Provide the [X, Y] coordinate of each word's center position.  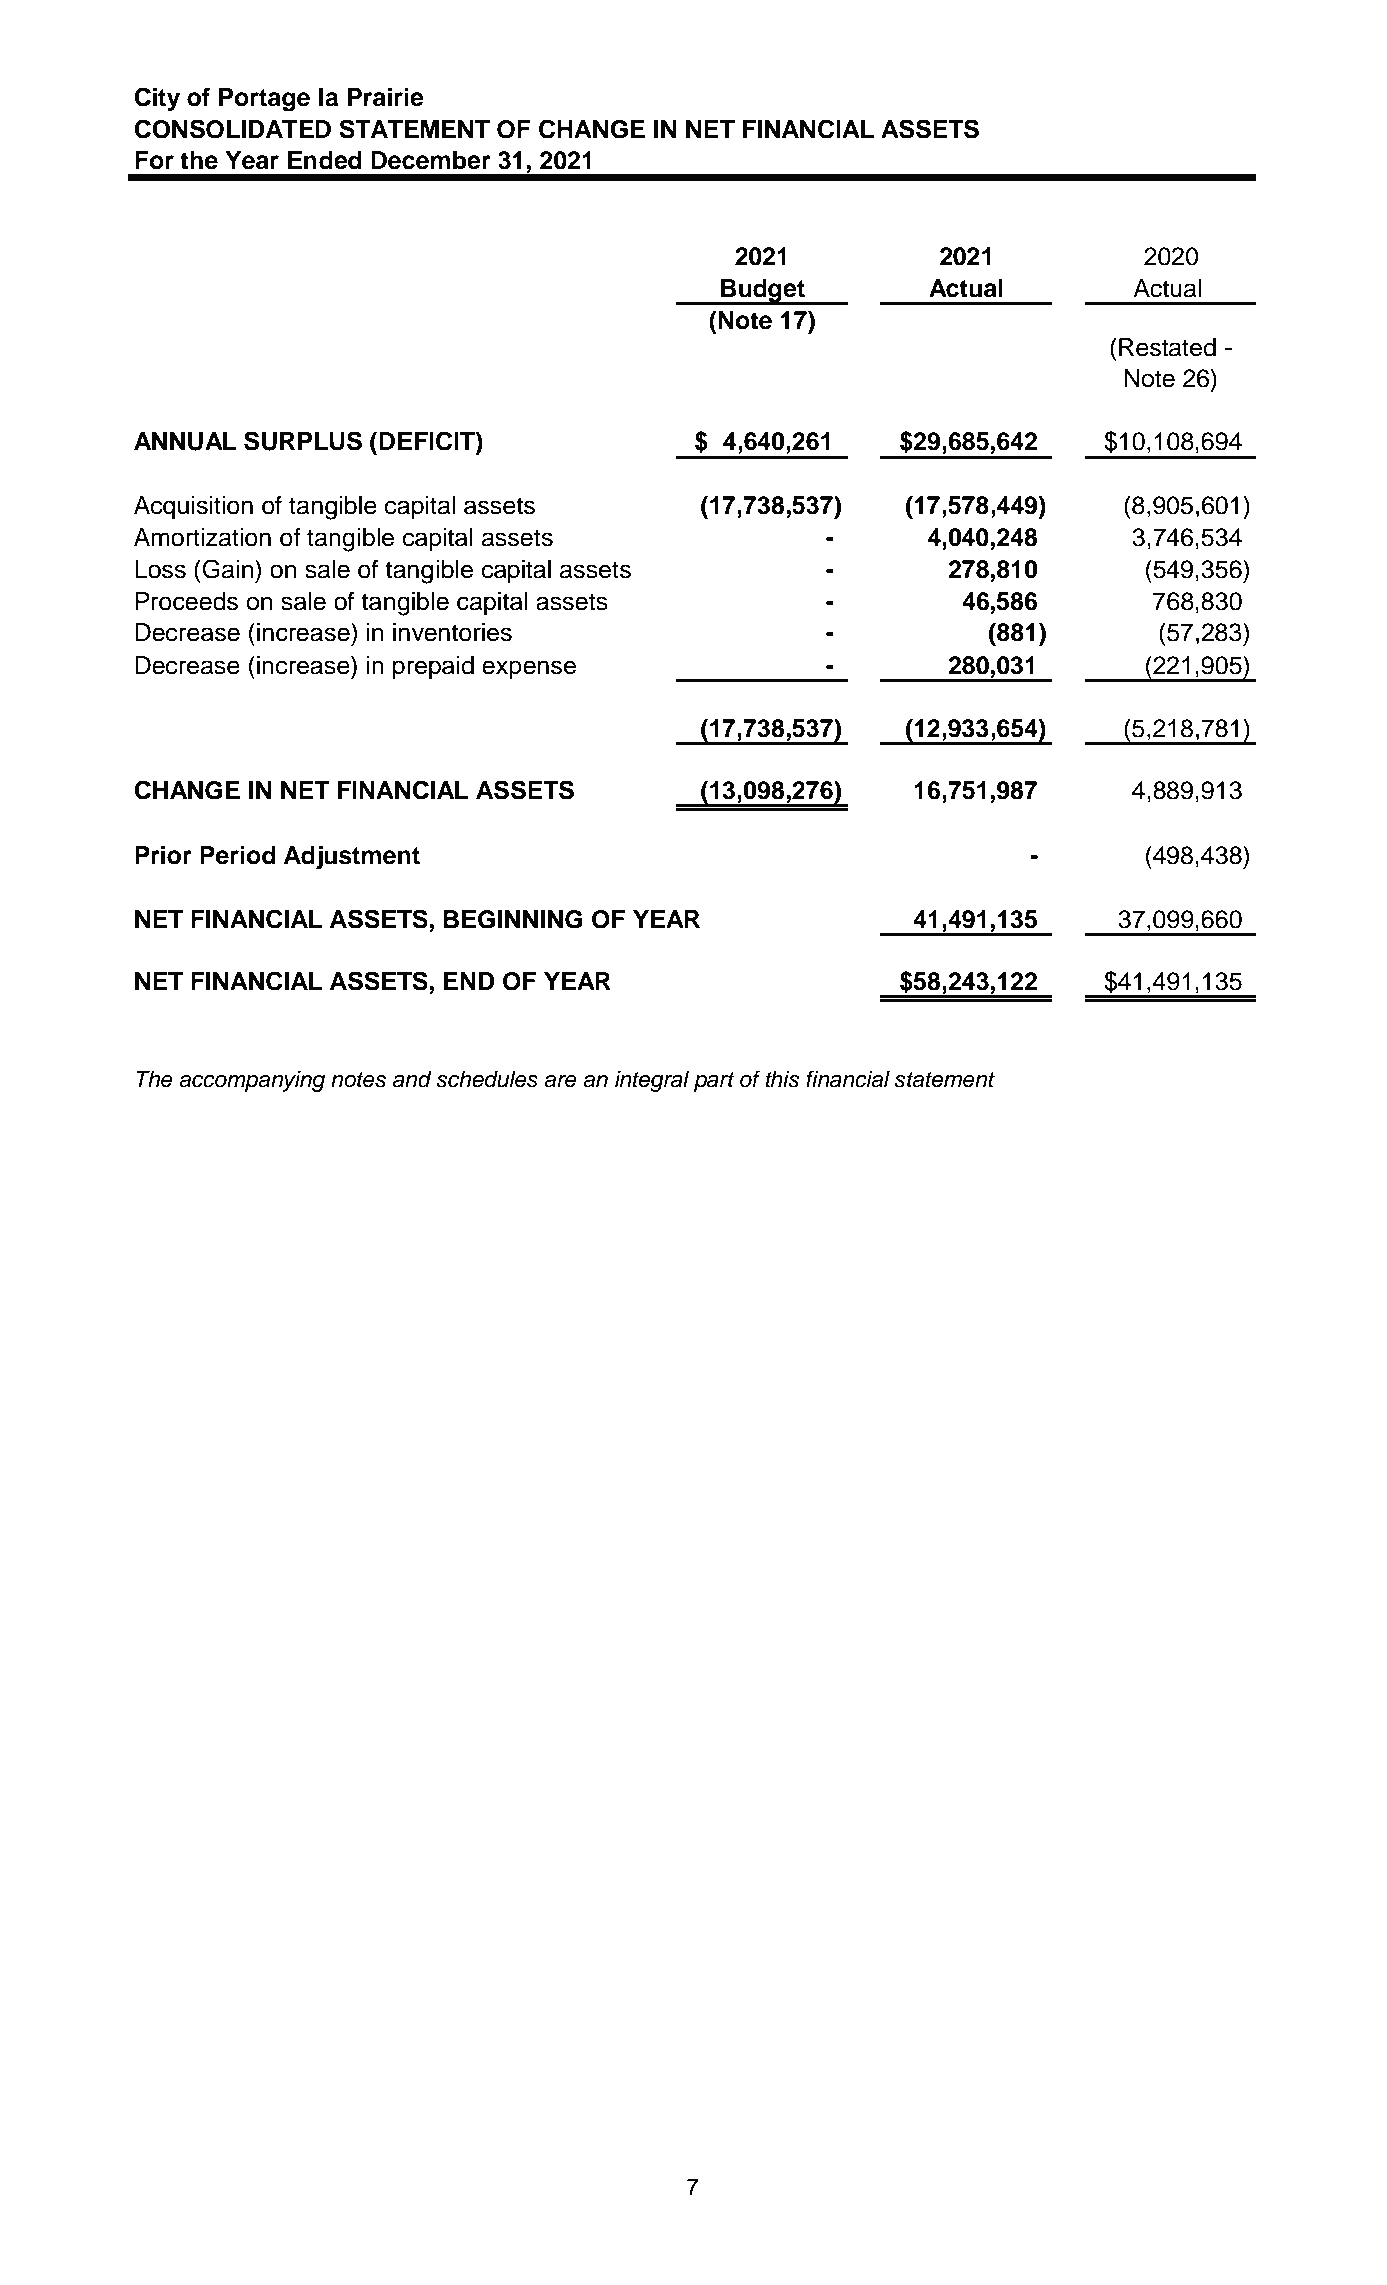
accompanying [252, 1081]
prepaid [433, 668]
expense [529, 670]
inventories [452, 632]
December [431, 160]
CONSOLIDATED [232, 129]
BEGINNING [513, 919]
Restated [1167, 347]
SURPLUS [303, 441]
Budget [763, 291]
